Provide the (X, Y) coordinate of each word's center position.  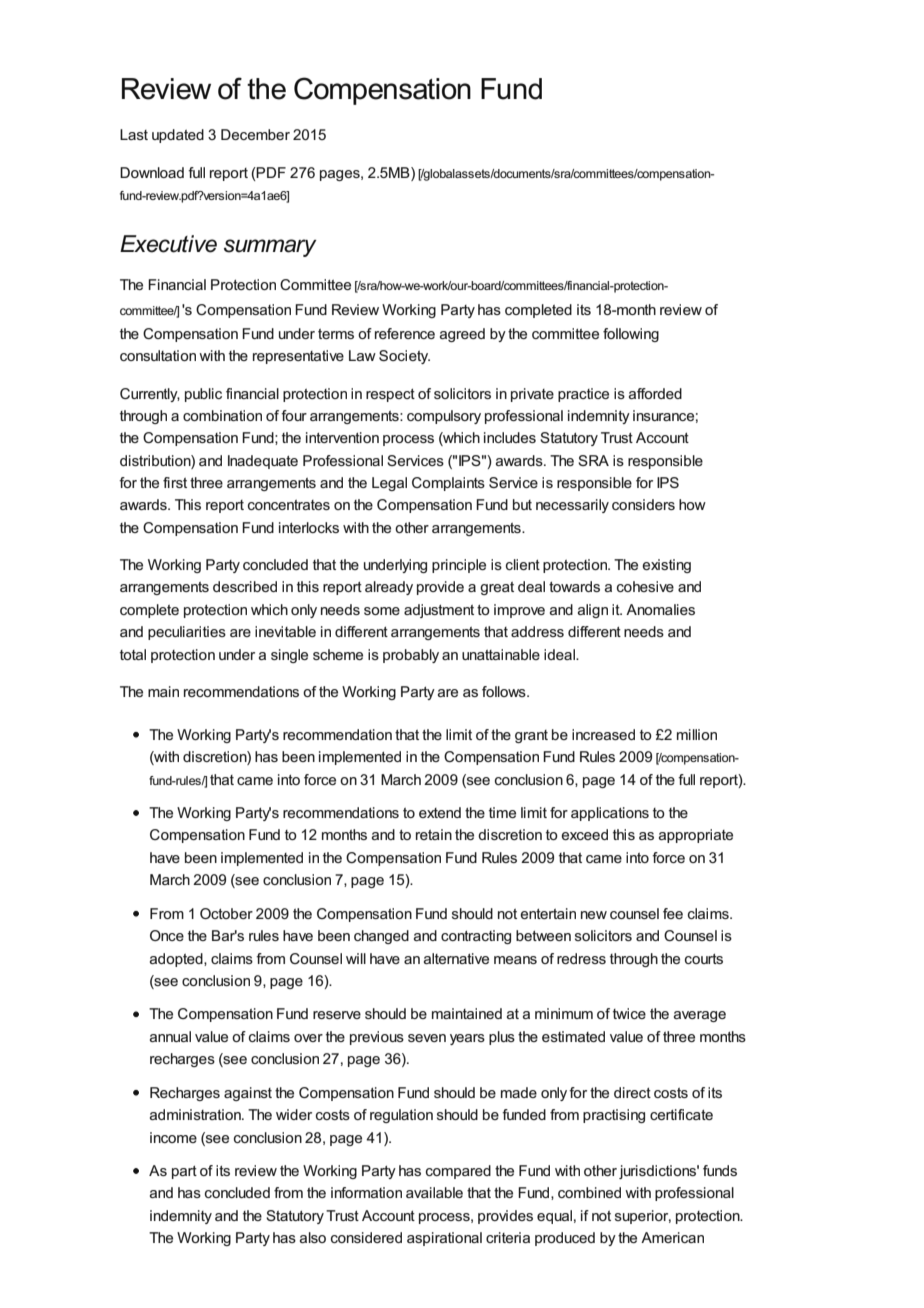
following (631, 335)
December (255, 134)
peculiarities (187, 633)
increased (603, 734)
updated (178, 136)
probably (411, 656)
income (173, 1137)
